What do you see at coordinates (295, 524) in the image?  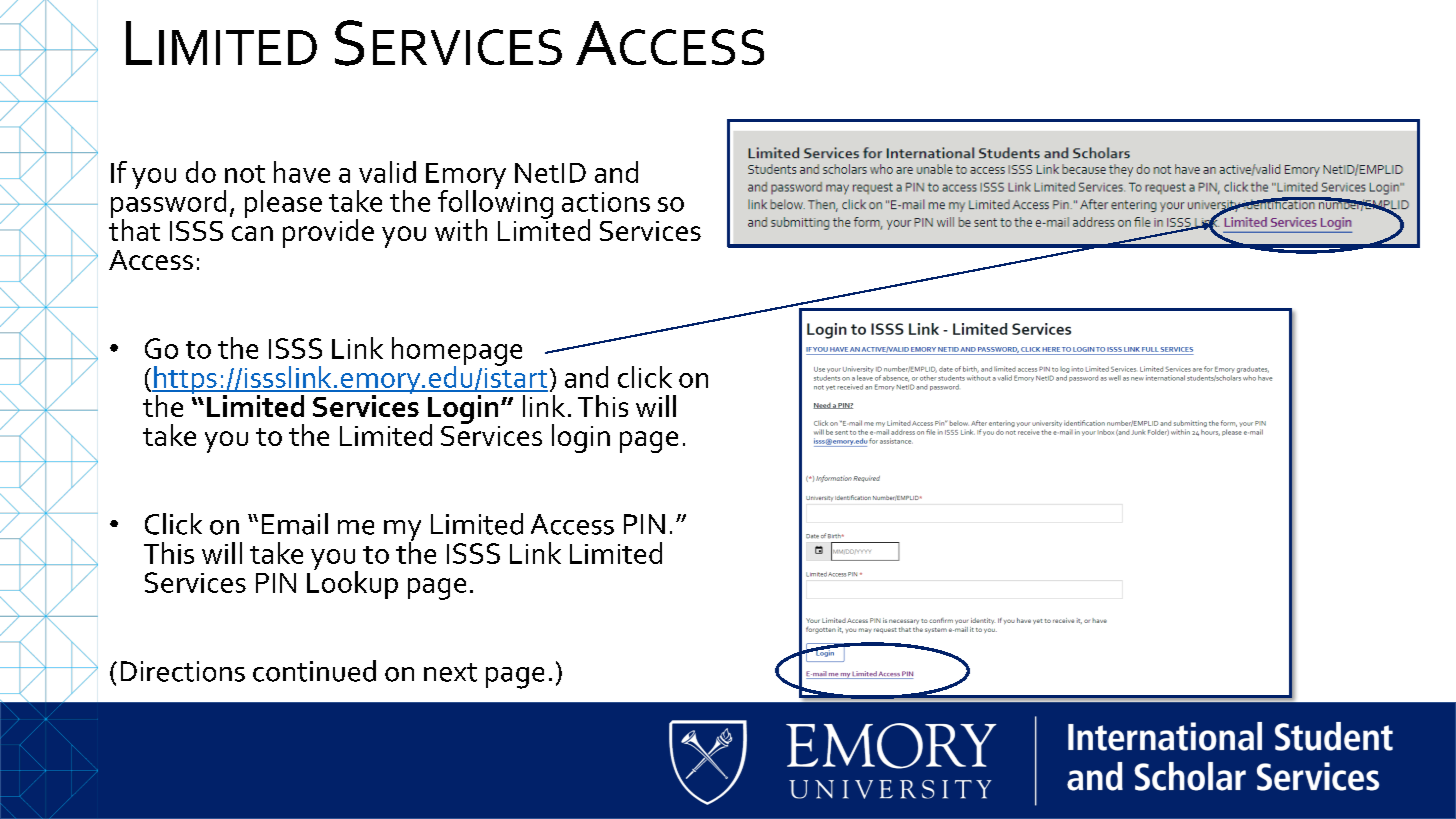 I see `Email` at bounding box center [295, 524].
